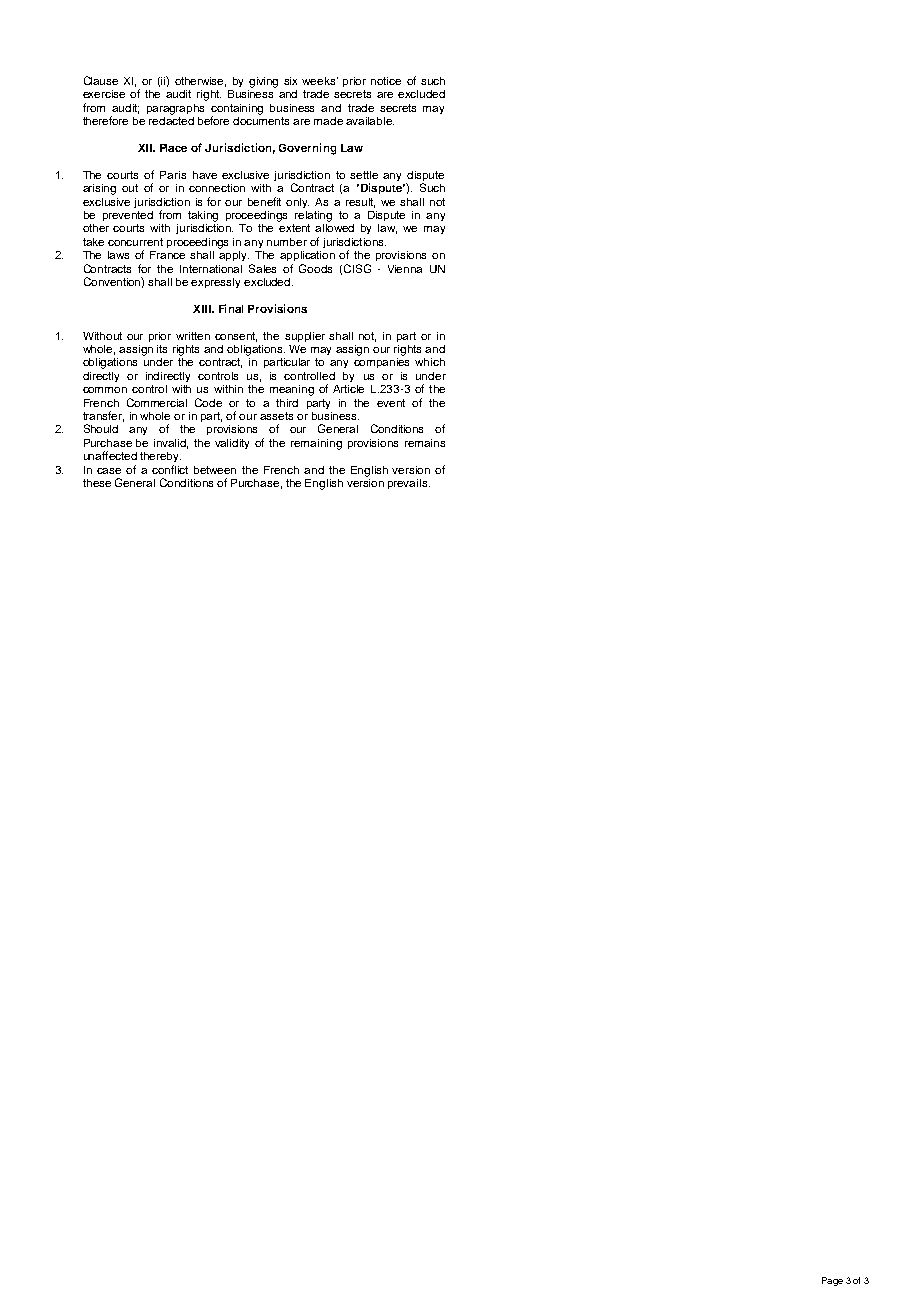 Image resolution: width=924 pixels, height=1308 pixels. I want to click on paragraphs, so click(175, 109).
